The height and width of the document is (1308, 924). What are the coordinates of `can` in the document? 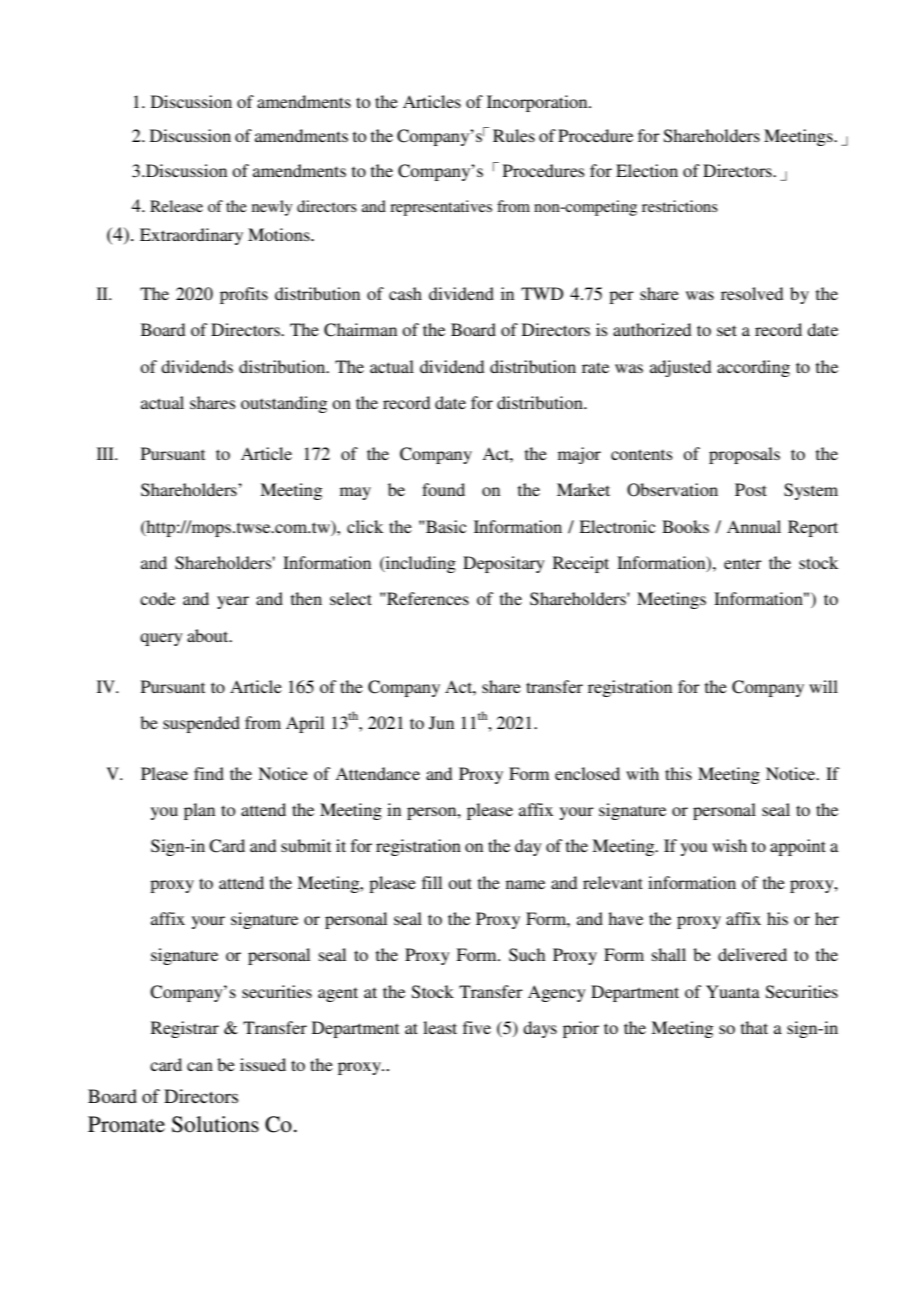 It's located at (200, 1066).
